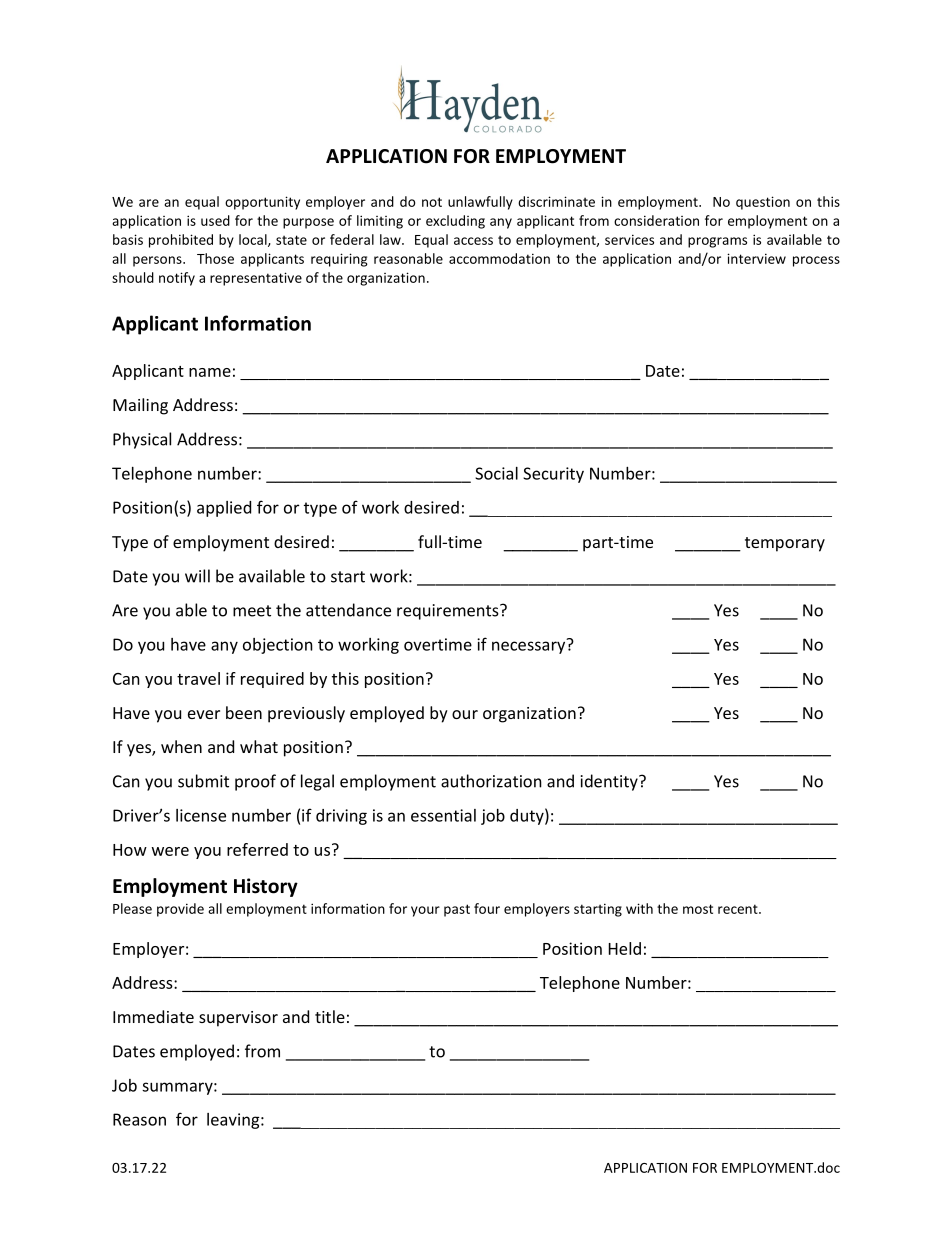  Describe the element at coordinates (455, 222) in the document. I see `excluding` at that location.
